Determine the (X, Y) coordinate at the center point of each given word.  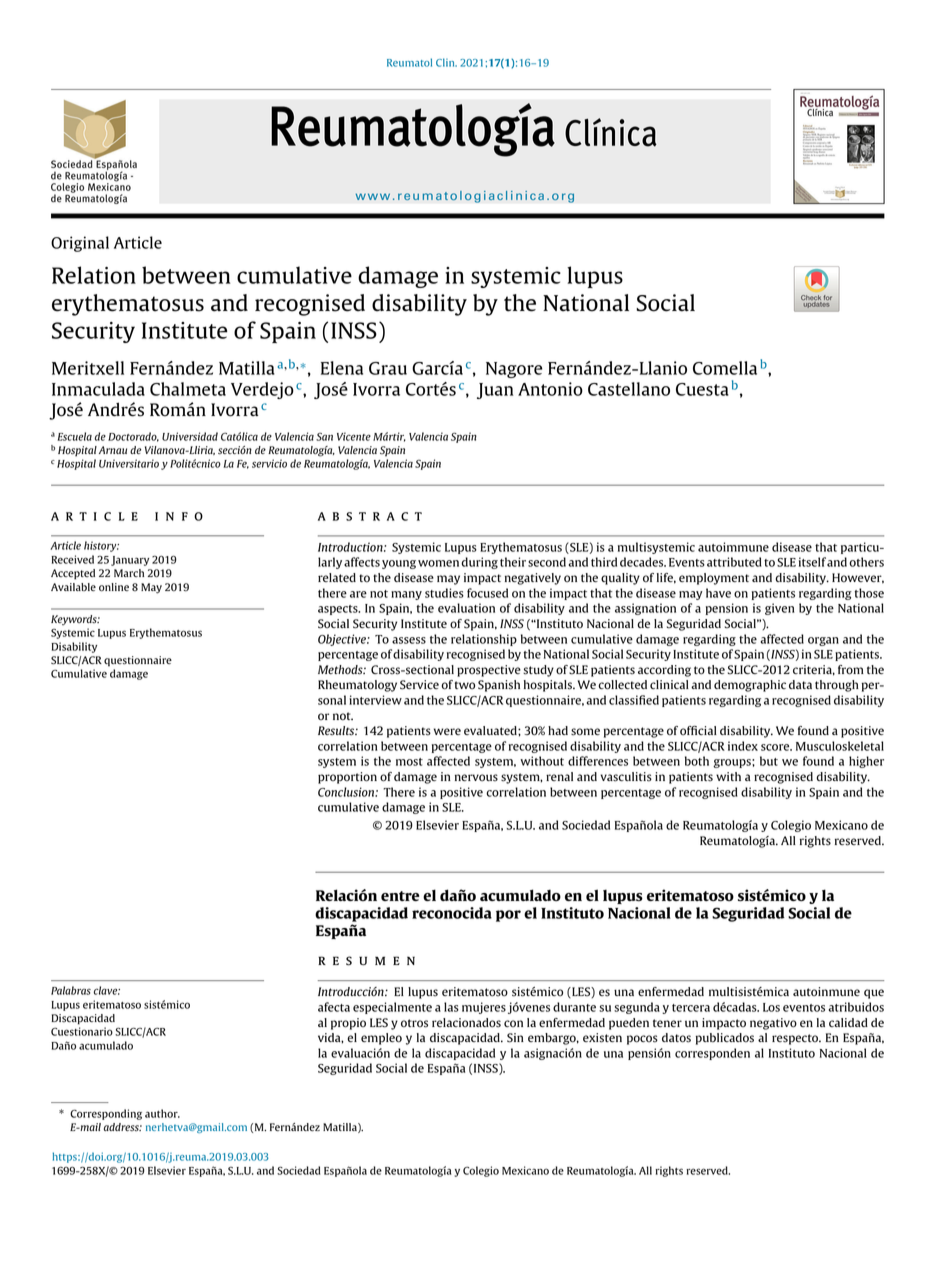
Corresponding (106, 1114)
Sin (515, 1038)
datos (676, 1038)
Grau (388, 368)
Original (80, 244)
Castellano (629, 389)
